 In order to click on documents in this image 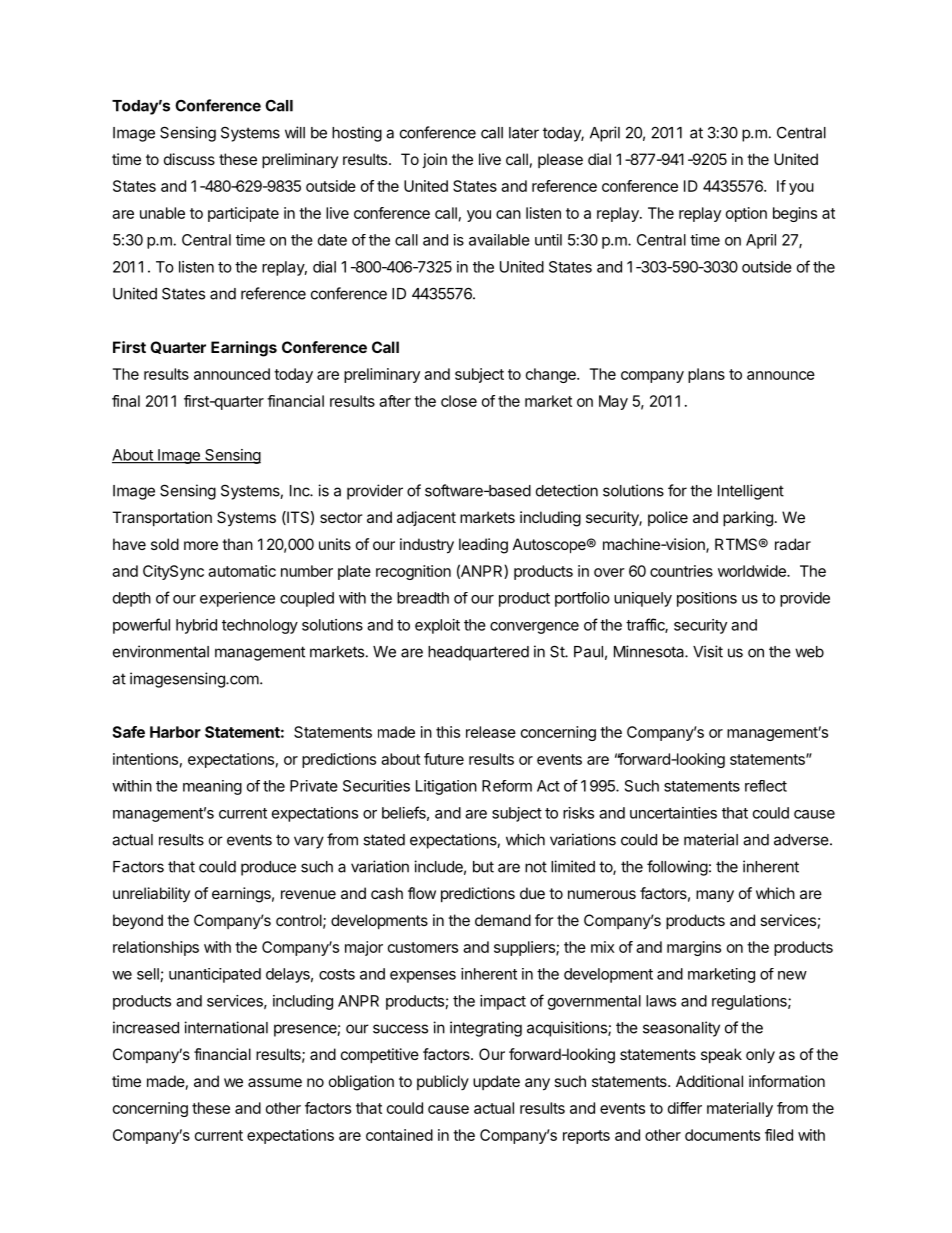, I will do `click(722, 1135)`.
